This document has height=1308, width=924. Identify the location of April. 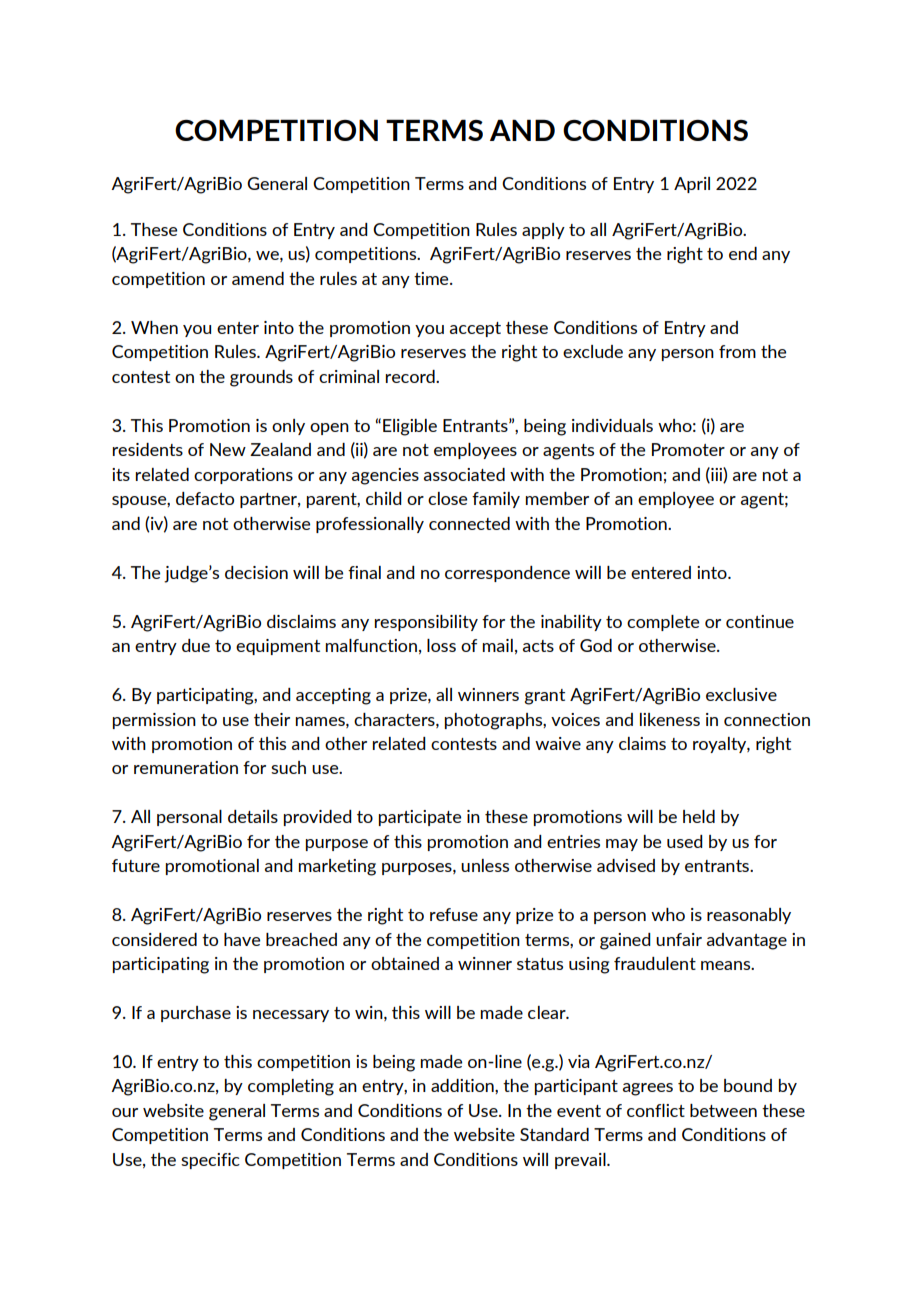
(692, 185).
